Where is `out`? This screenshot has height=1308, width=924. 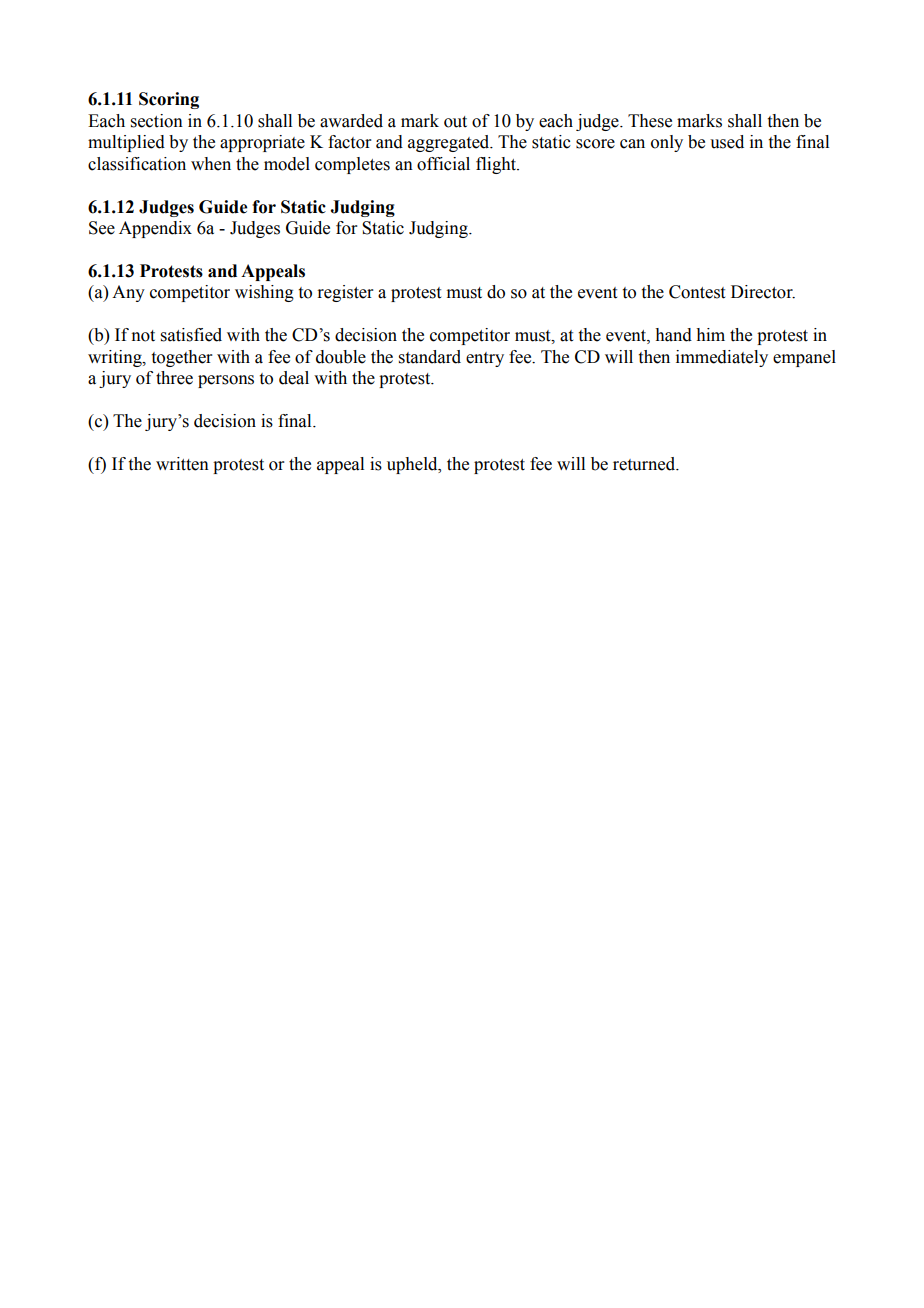 out is located at coordinates (455, 122).
